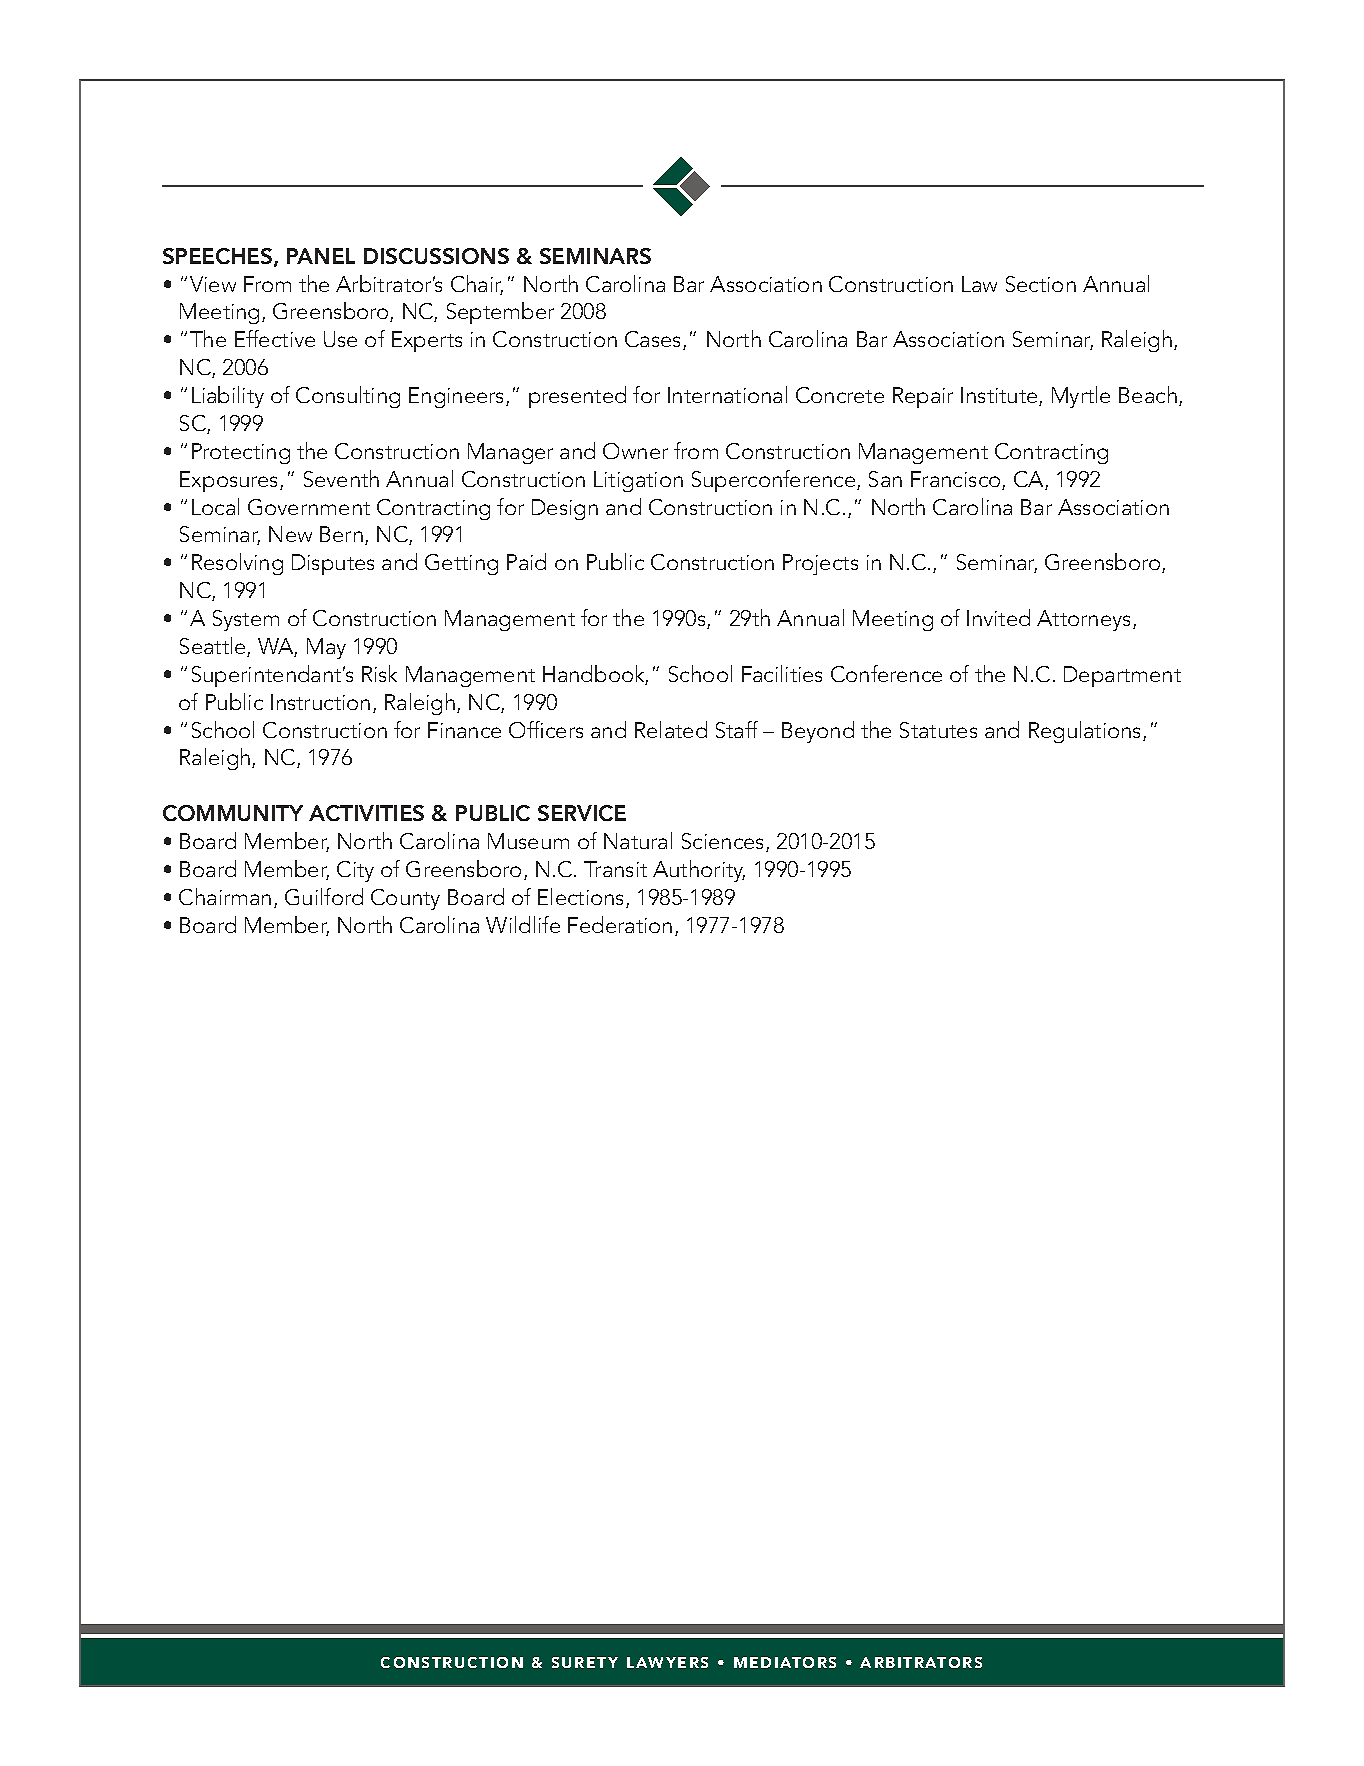 Image resolution: width=1364 pixels, height=1766 pixels. Describe the element at coordinates (699, 871) in the image. I see `Authority` at that location.
